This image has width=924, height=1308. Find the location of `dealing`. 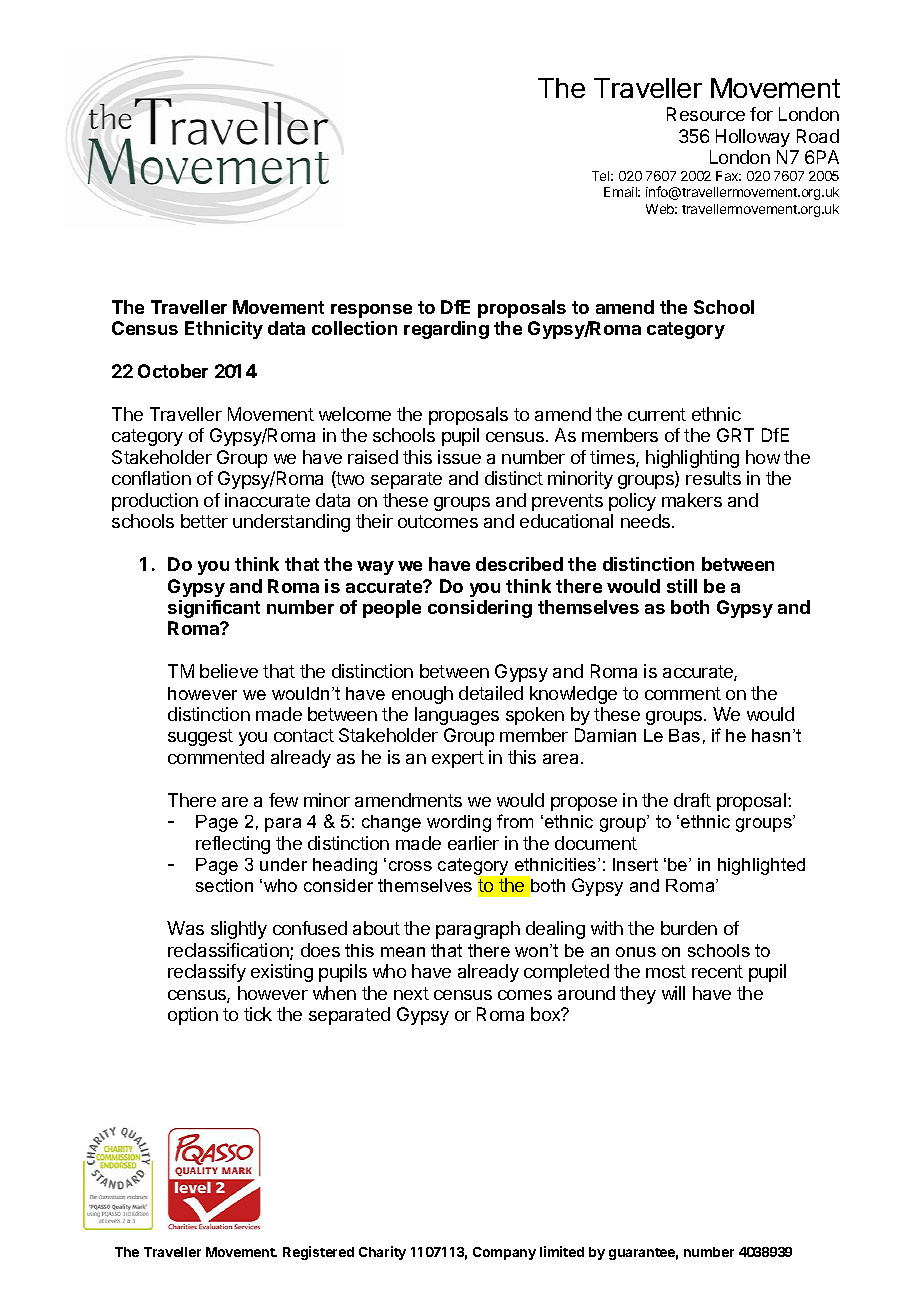

dealing is located at coordinates (555, 930).
